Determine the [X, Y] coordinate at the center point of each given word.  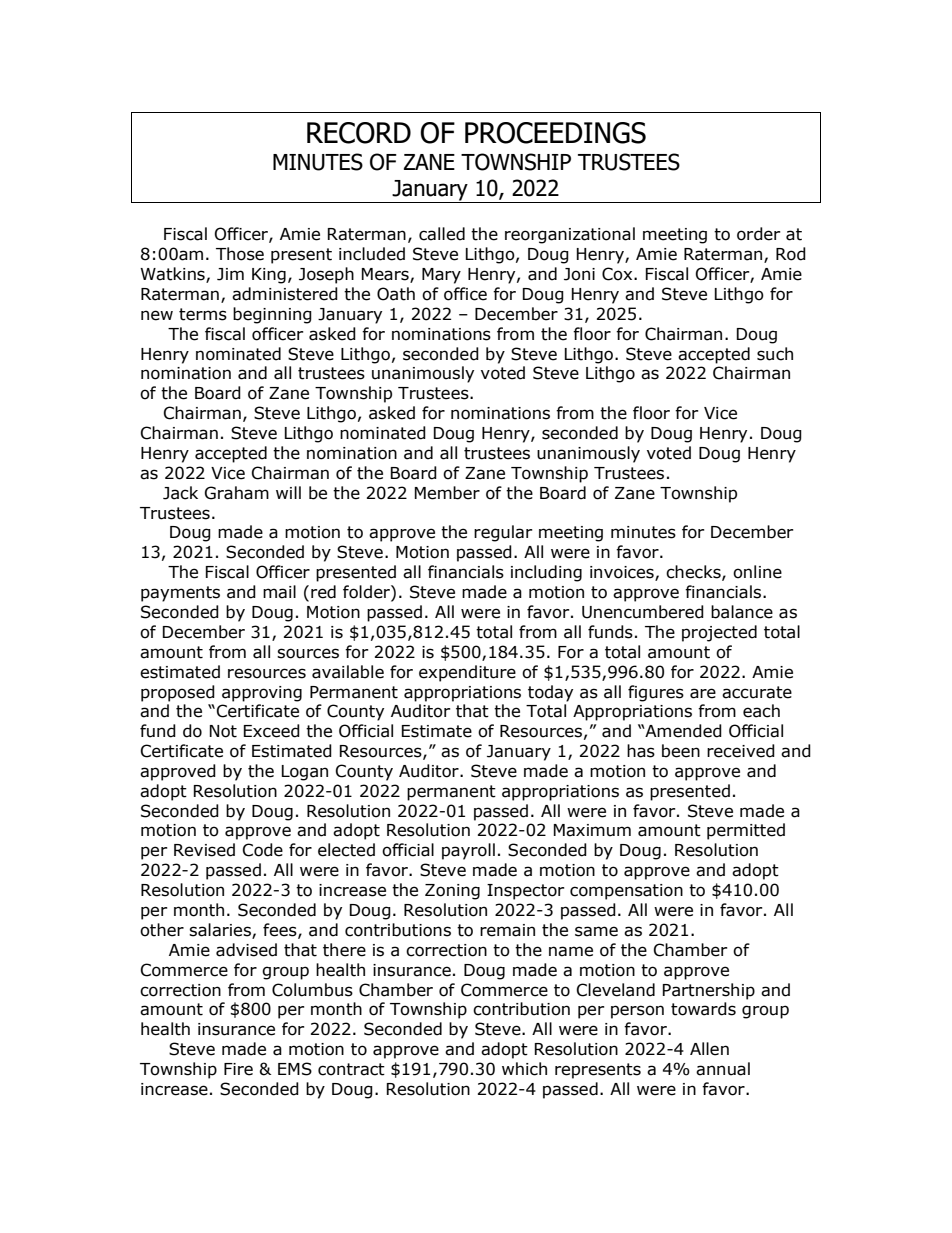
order [758, 234]
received [741, 751]
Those [240, 254]
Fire [238, 1069]
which [524, 1069]
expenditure [467, 673]
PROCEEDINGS [555, 133]
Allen [709, 1049]
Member [447, 493]
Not [223, 731]
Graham [237, 493]
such [775, 354]
